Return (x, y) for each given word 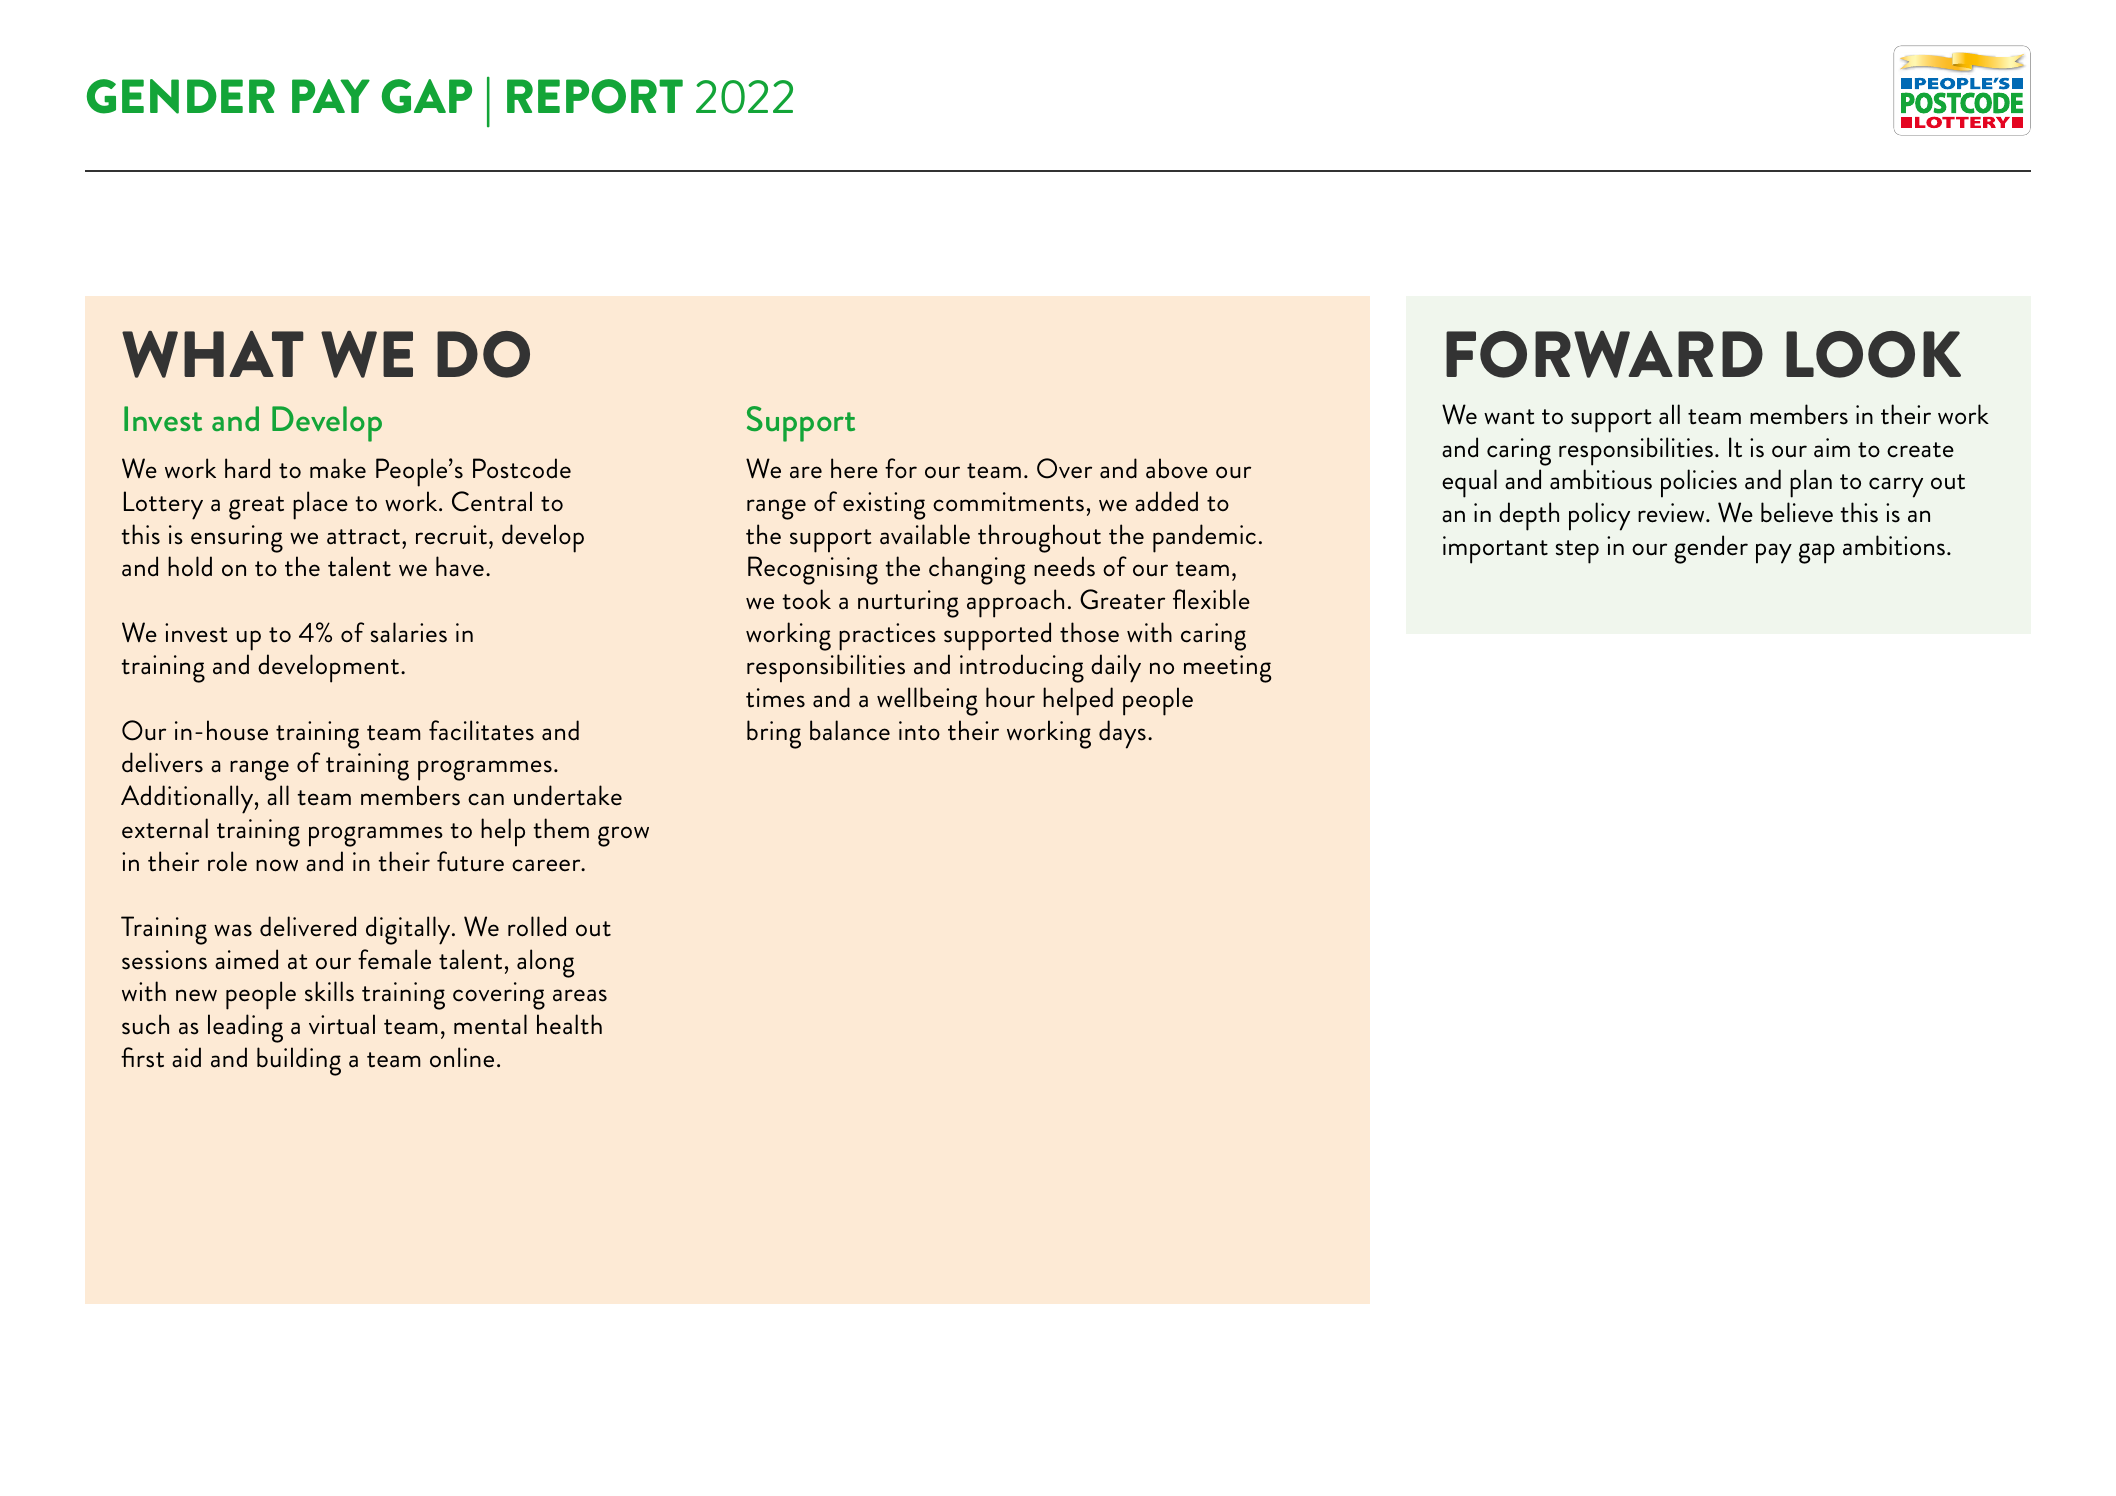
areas (580, 995)
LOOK (1873, 354)
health (569, 1024)
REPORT (595, 96)
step (1577, 552)
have (460, 566)
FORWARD (1604, 354)
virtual (342, 1024)
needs (1064, 566)
